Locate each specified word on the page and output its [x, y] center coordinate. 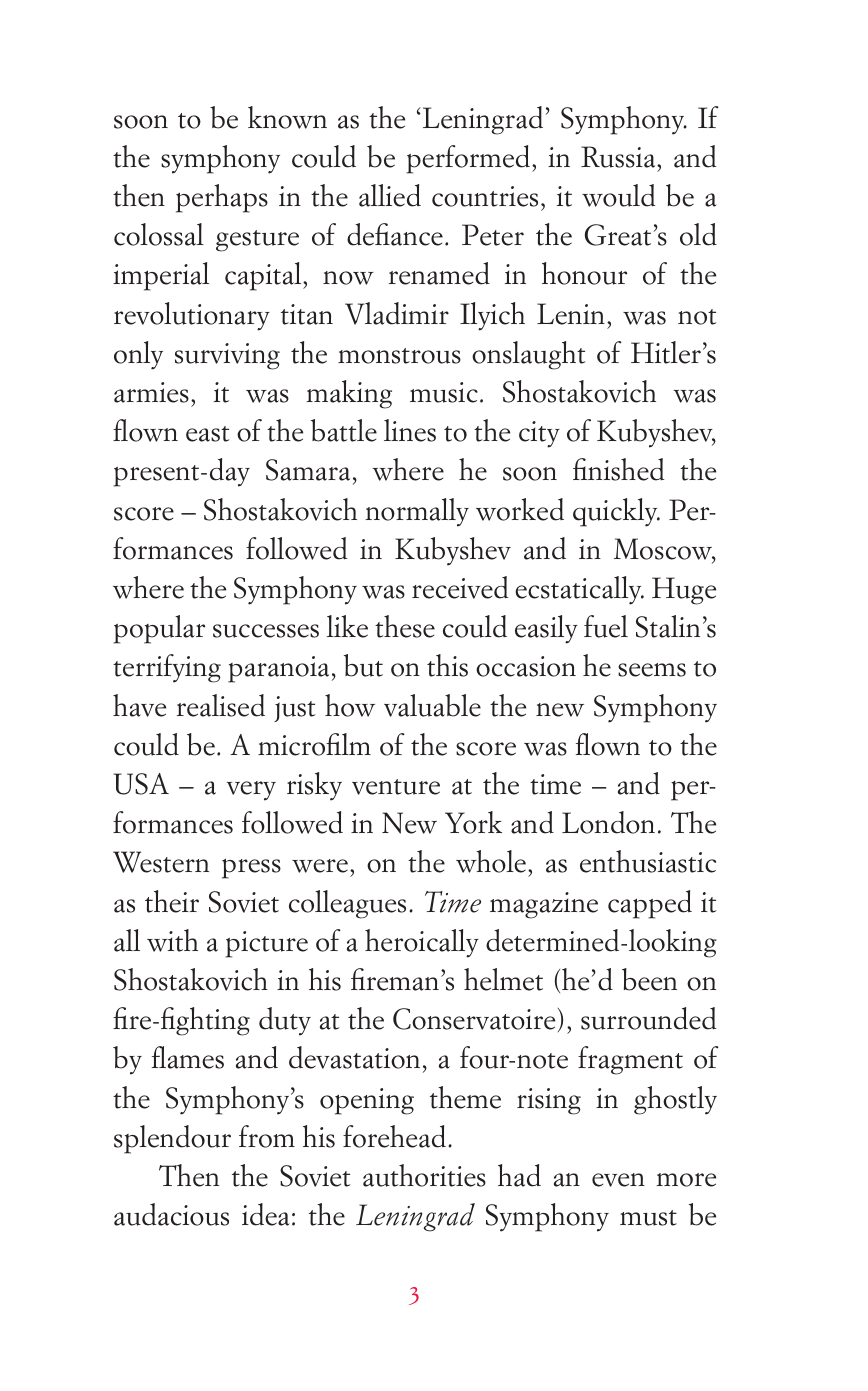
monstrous [399, 356]
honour [584, 273]
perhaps [222, 198]
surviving [227, 356]
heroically [422, 943]
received [460, 587]
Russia [619, 157]
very [251, 791]
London [608, 822]
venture [396, 787]
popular [159, 629]
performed [469, 159]
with [172, 940]
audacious [171, 1214]
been [649, 979]
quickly [616, 512]
